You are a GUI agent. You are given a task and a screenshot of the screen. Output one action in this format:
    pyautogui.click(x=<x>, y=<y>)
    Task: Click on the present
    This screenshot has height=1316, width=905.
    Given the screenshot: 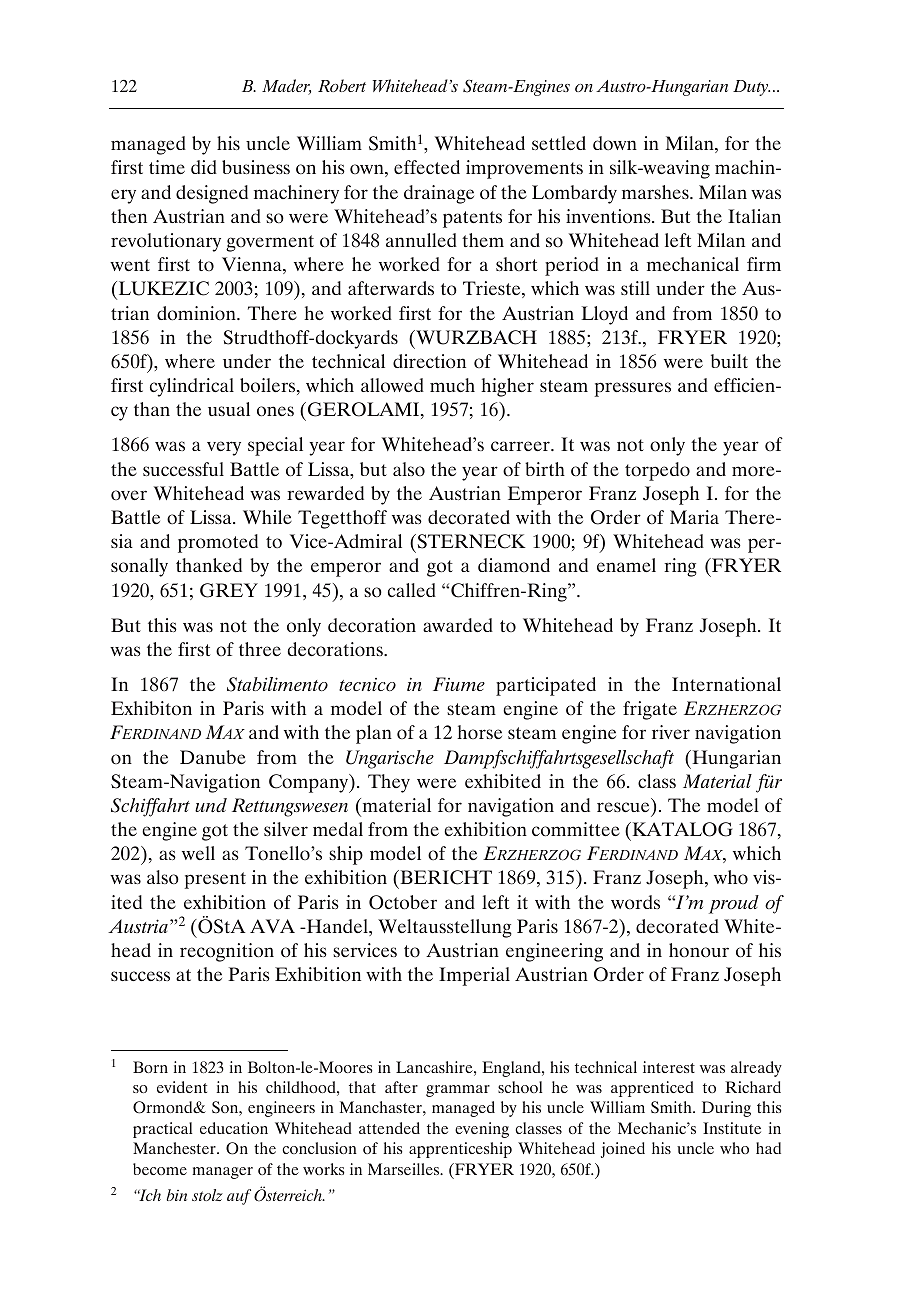 What is the action you would take?
    pyautogui.click(x=215, y=880)
